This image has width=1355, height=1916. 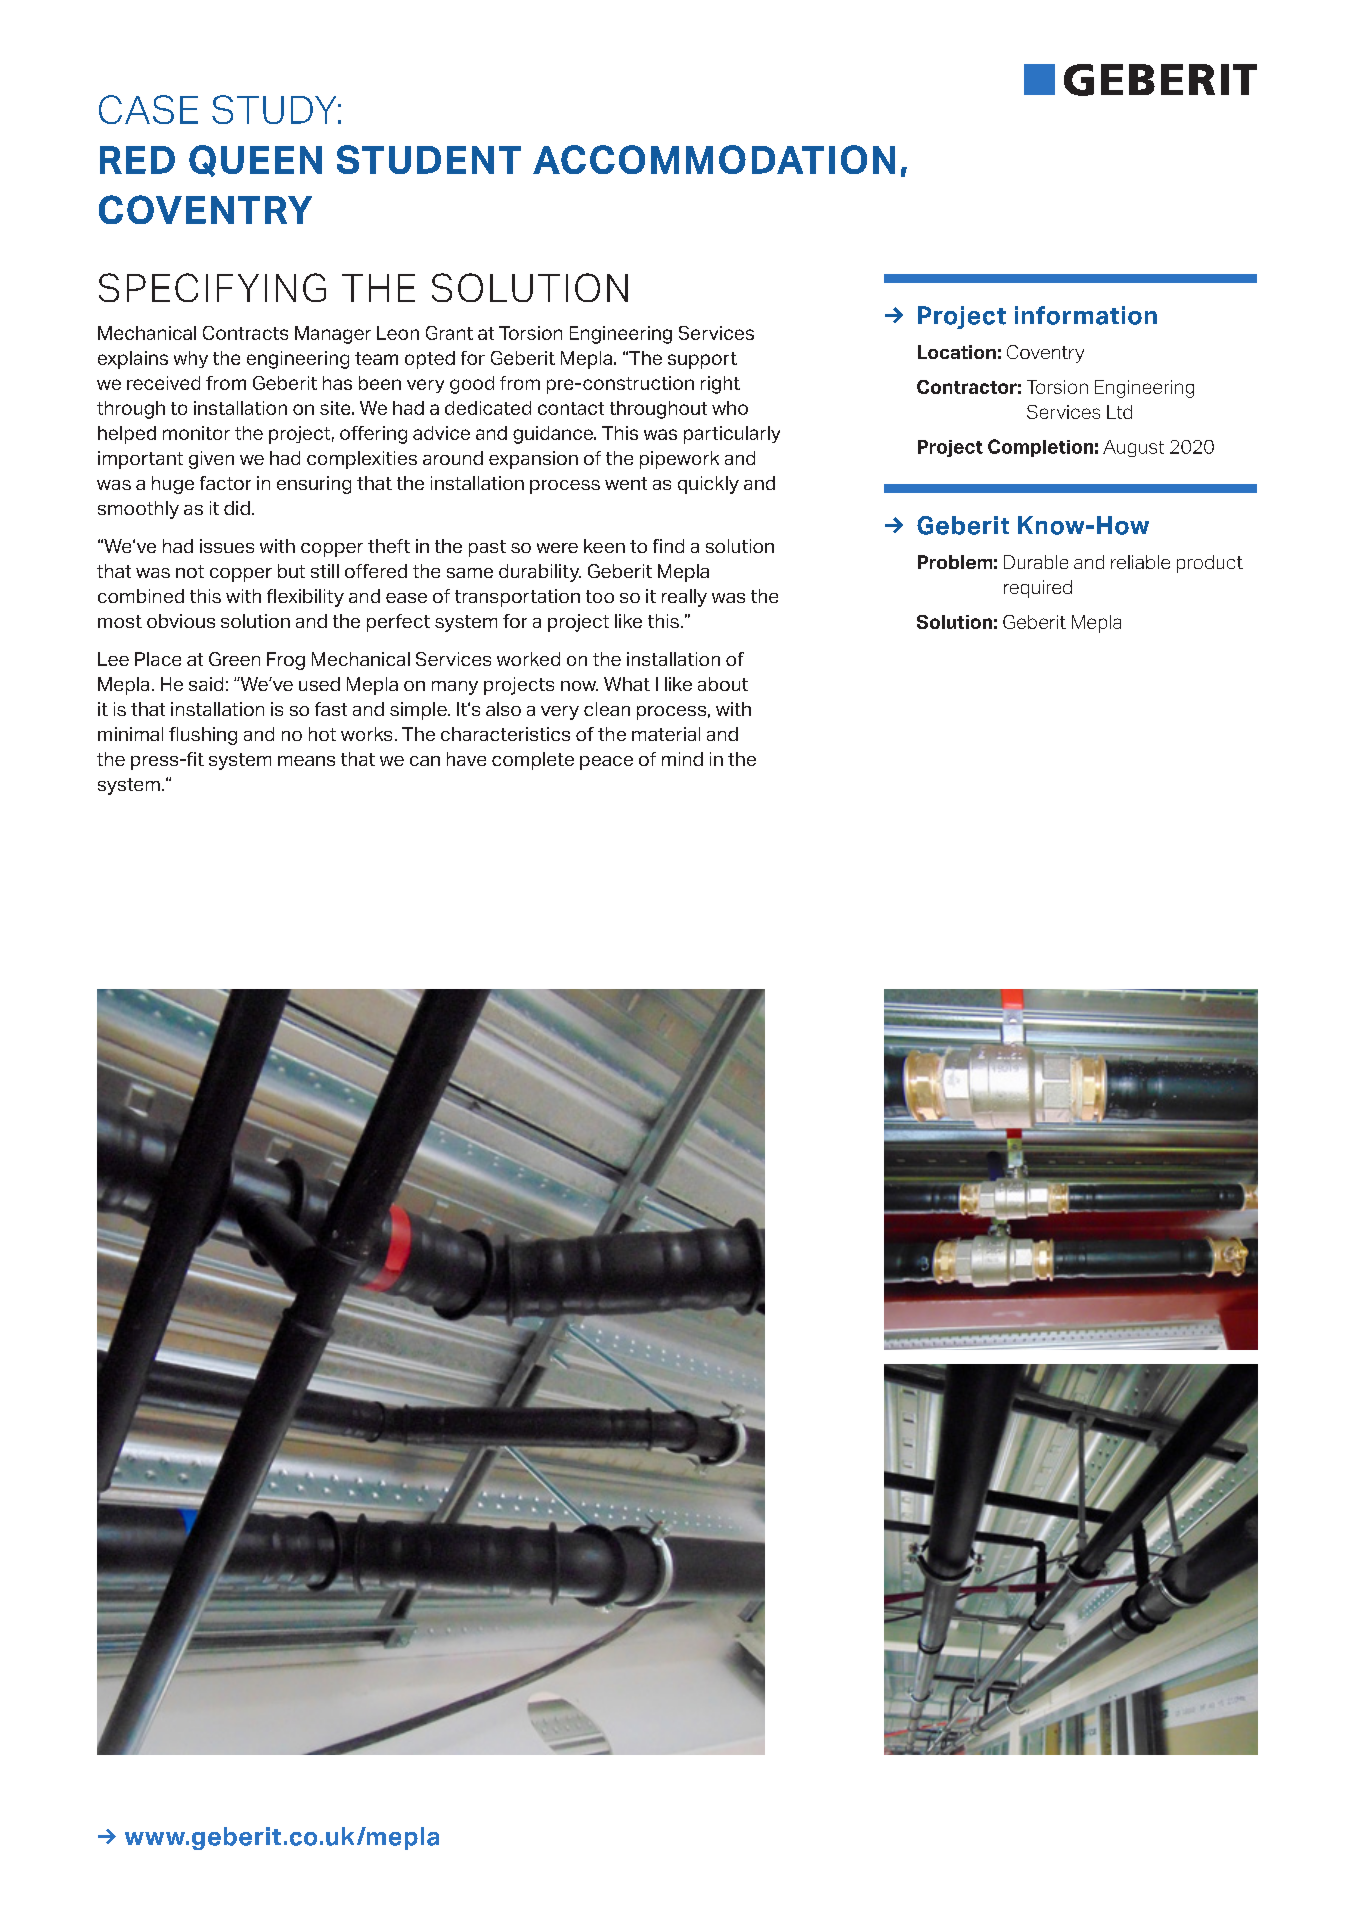 What do you see at coordinates (682, 759) in the image?
I see `mind` at bounding box center [682, 759].
